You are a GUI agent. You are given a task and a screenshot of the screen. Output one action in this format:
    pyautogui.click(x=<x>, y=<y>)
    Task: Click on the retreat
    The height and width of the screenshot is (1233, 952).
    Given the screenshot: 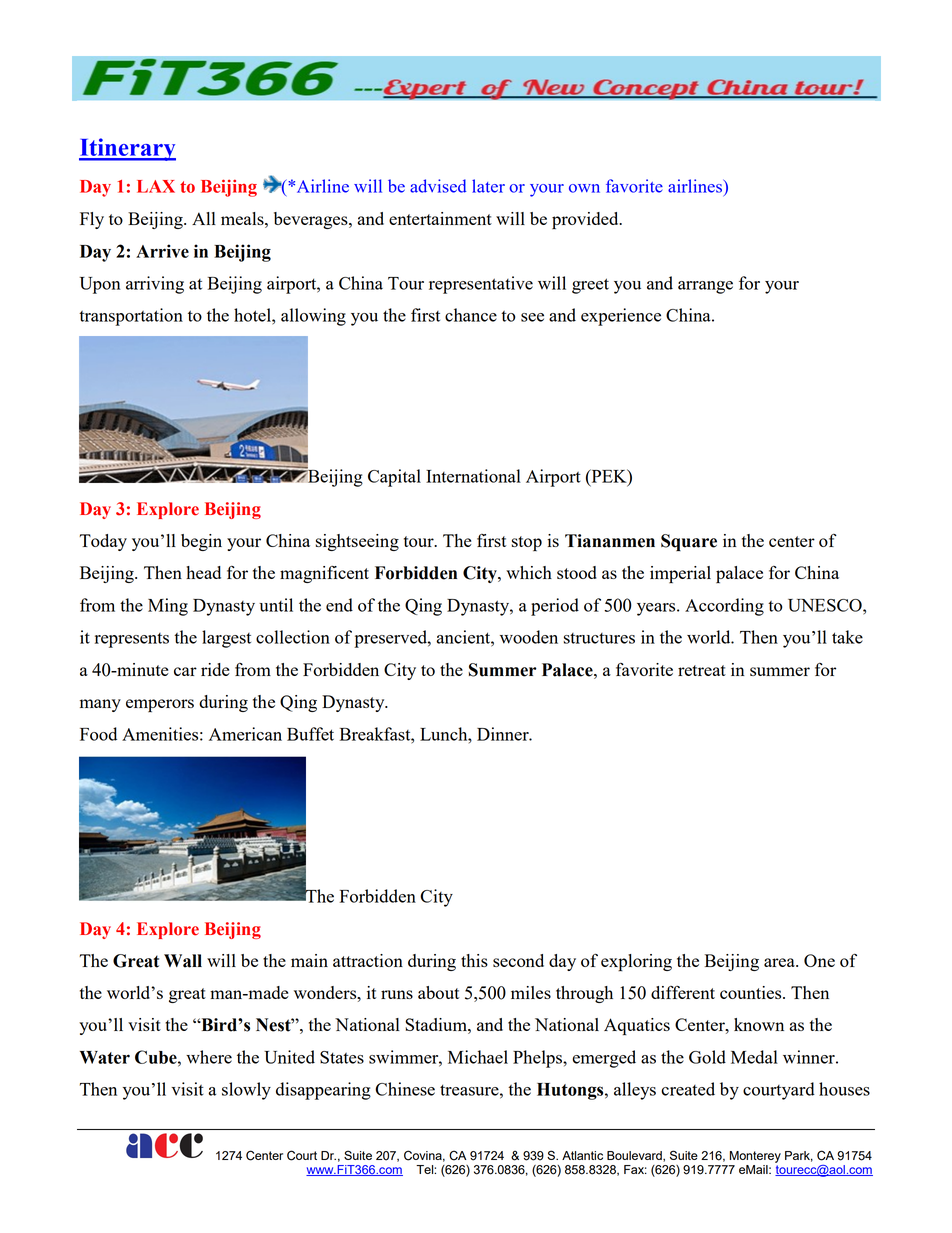 What is the action you would take?
    pyautogui.click(x=702, y=670)
